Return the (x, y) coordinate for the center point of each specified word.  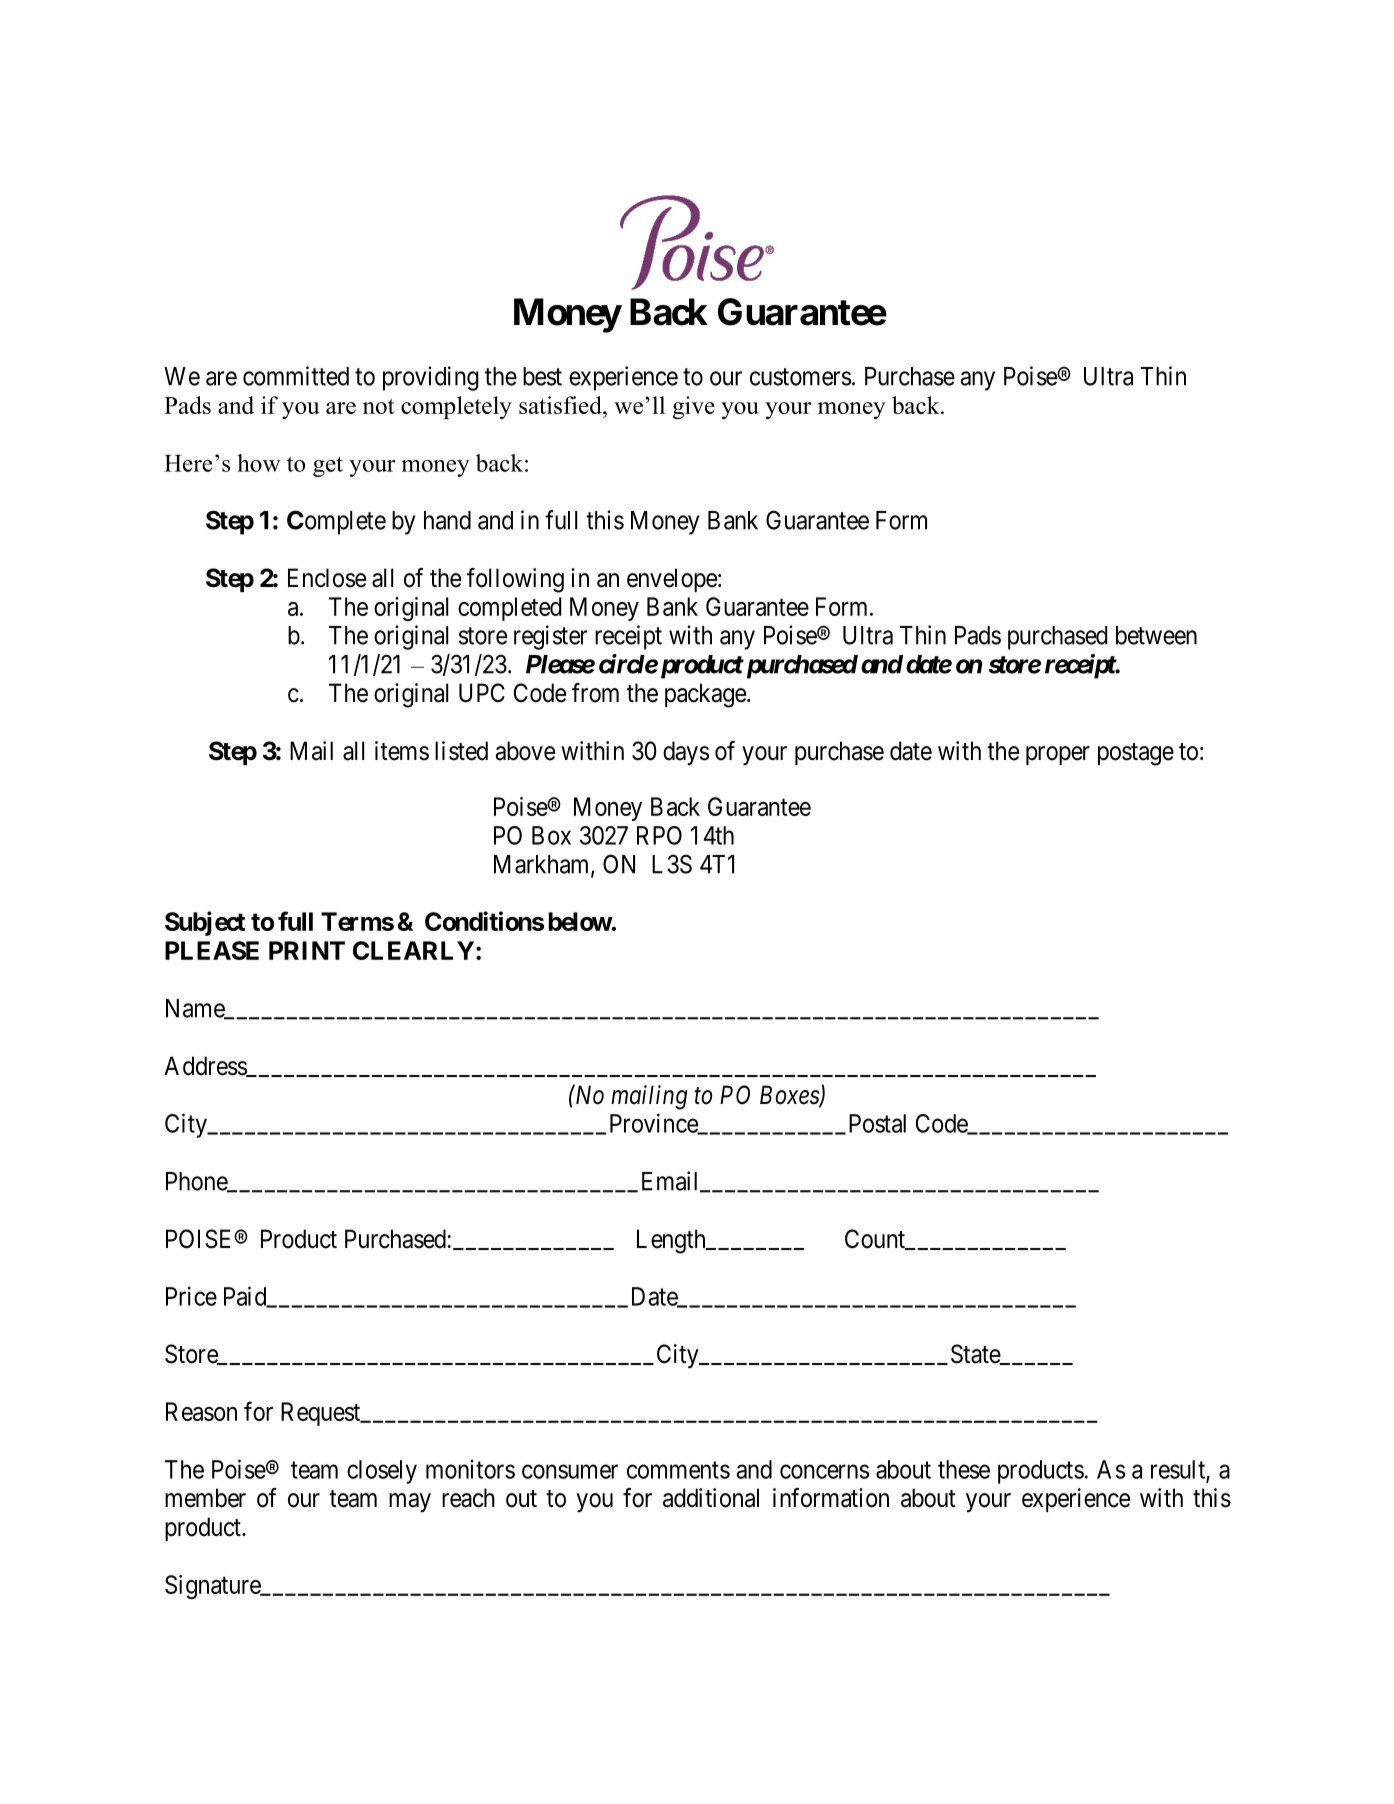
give (694, 407)
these (964, 1469)
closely (382, 1472)
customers (800, 377)
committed (296, 376)
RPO (659, 835)
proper (1058, 755)
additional (711, 1498)
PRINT (307, 950)
